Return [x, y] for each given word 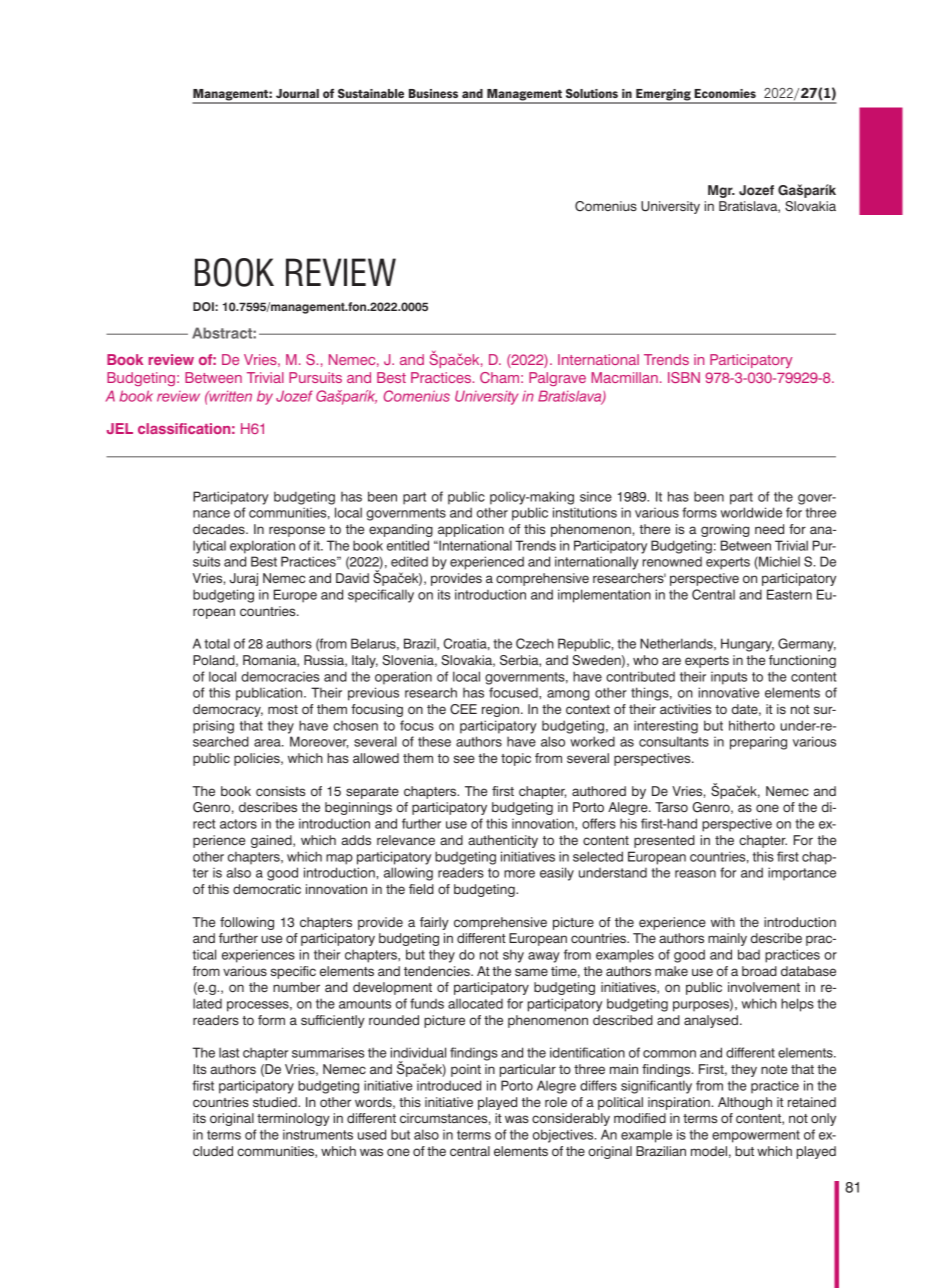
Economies [725, 93]
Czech [535, 643]
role [556, 1102]
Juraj [243, 579]
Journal [297, 93]
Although [745, 1103]
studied [276, 1102]
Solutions [592, 93]
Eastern [789, 594]
